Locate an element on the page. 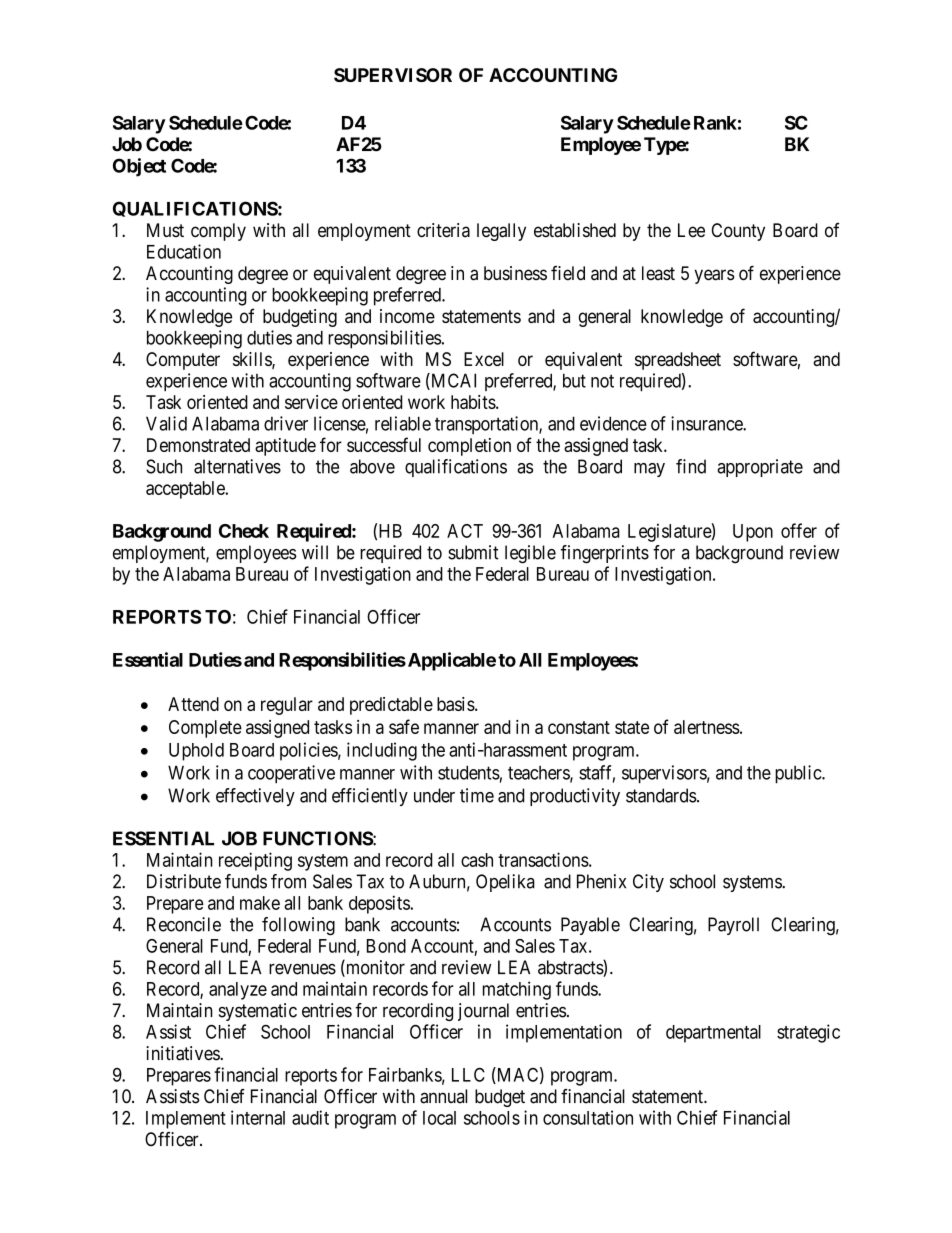  appropriate is located at coordinates (760, 468).
